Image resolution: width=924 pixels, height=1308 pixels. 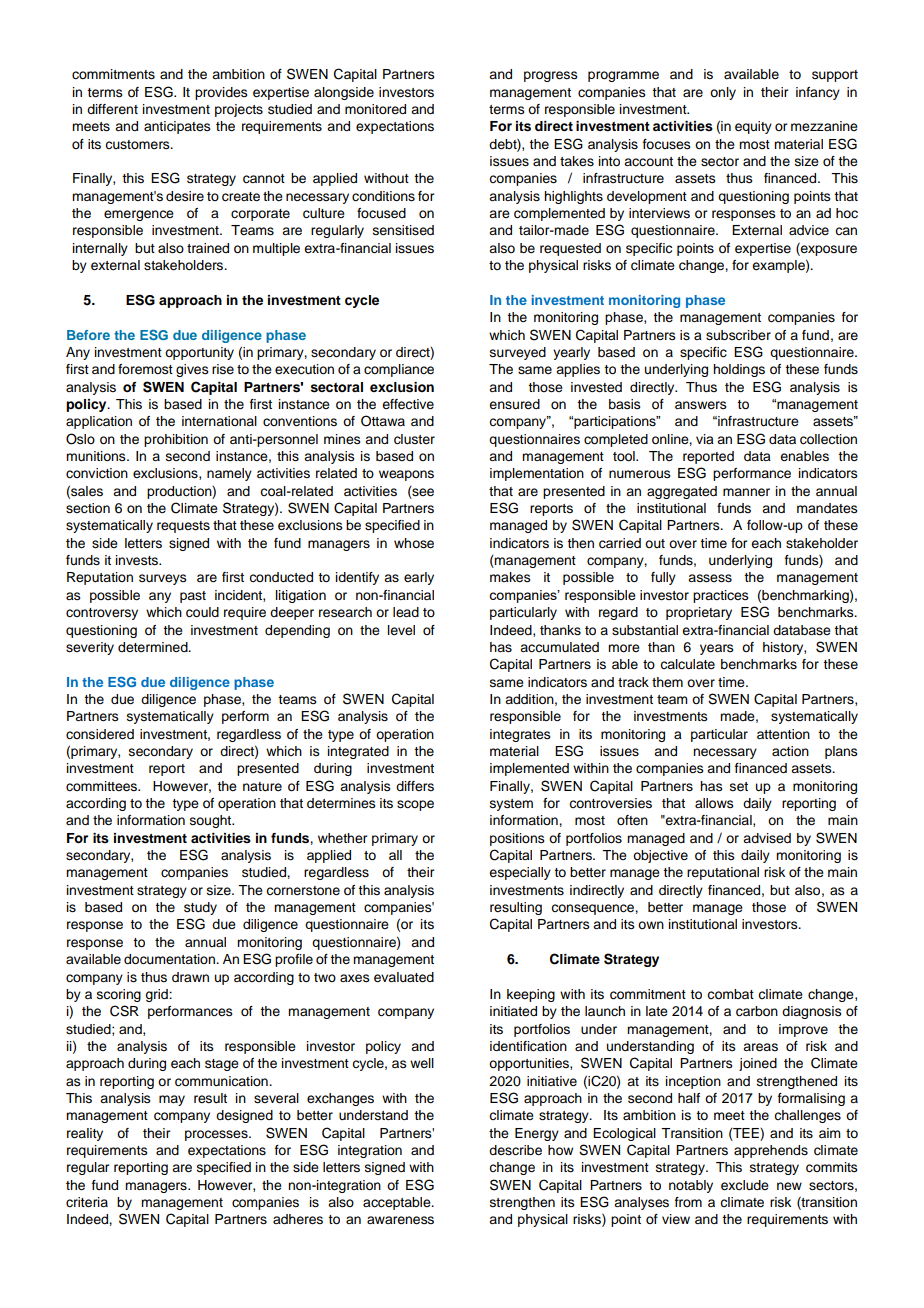 What do you see at coordinates (375, 109) in the image?
I see `monitored` at bounding box center [375, 109].
